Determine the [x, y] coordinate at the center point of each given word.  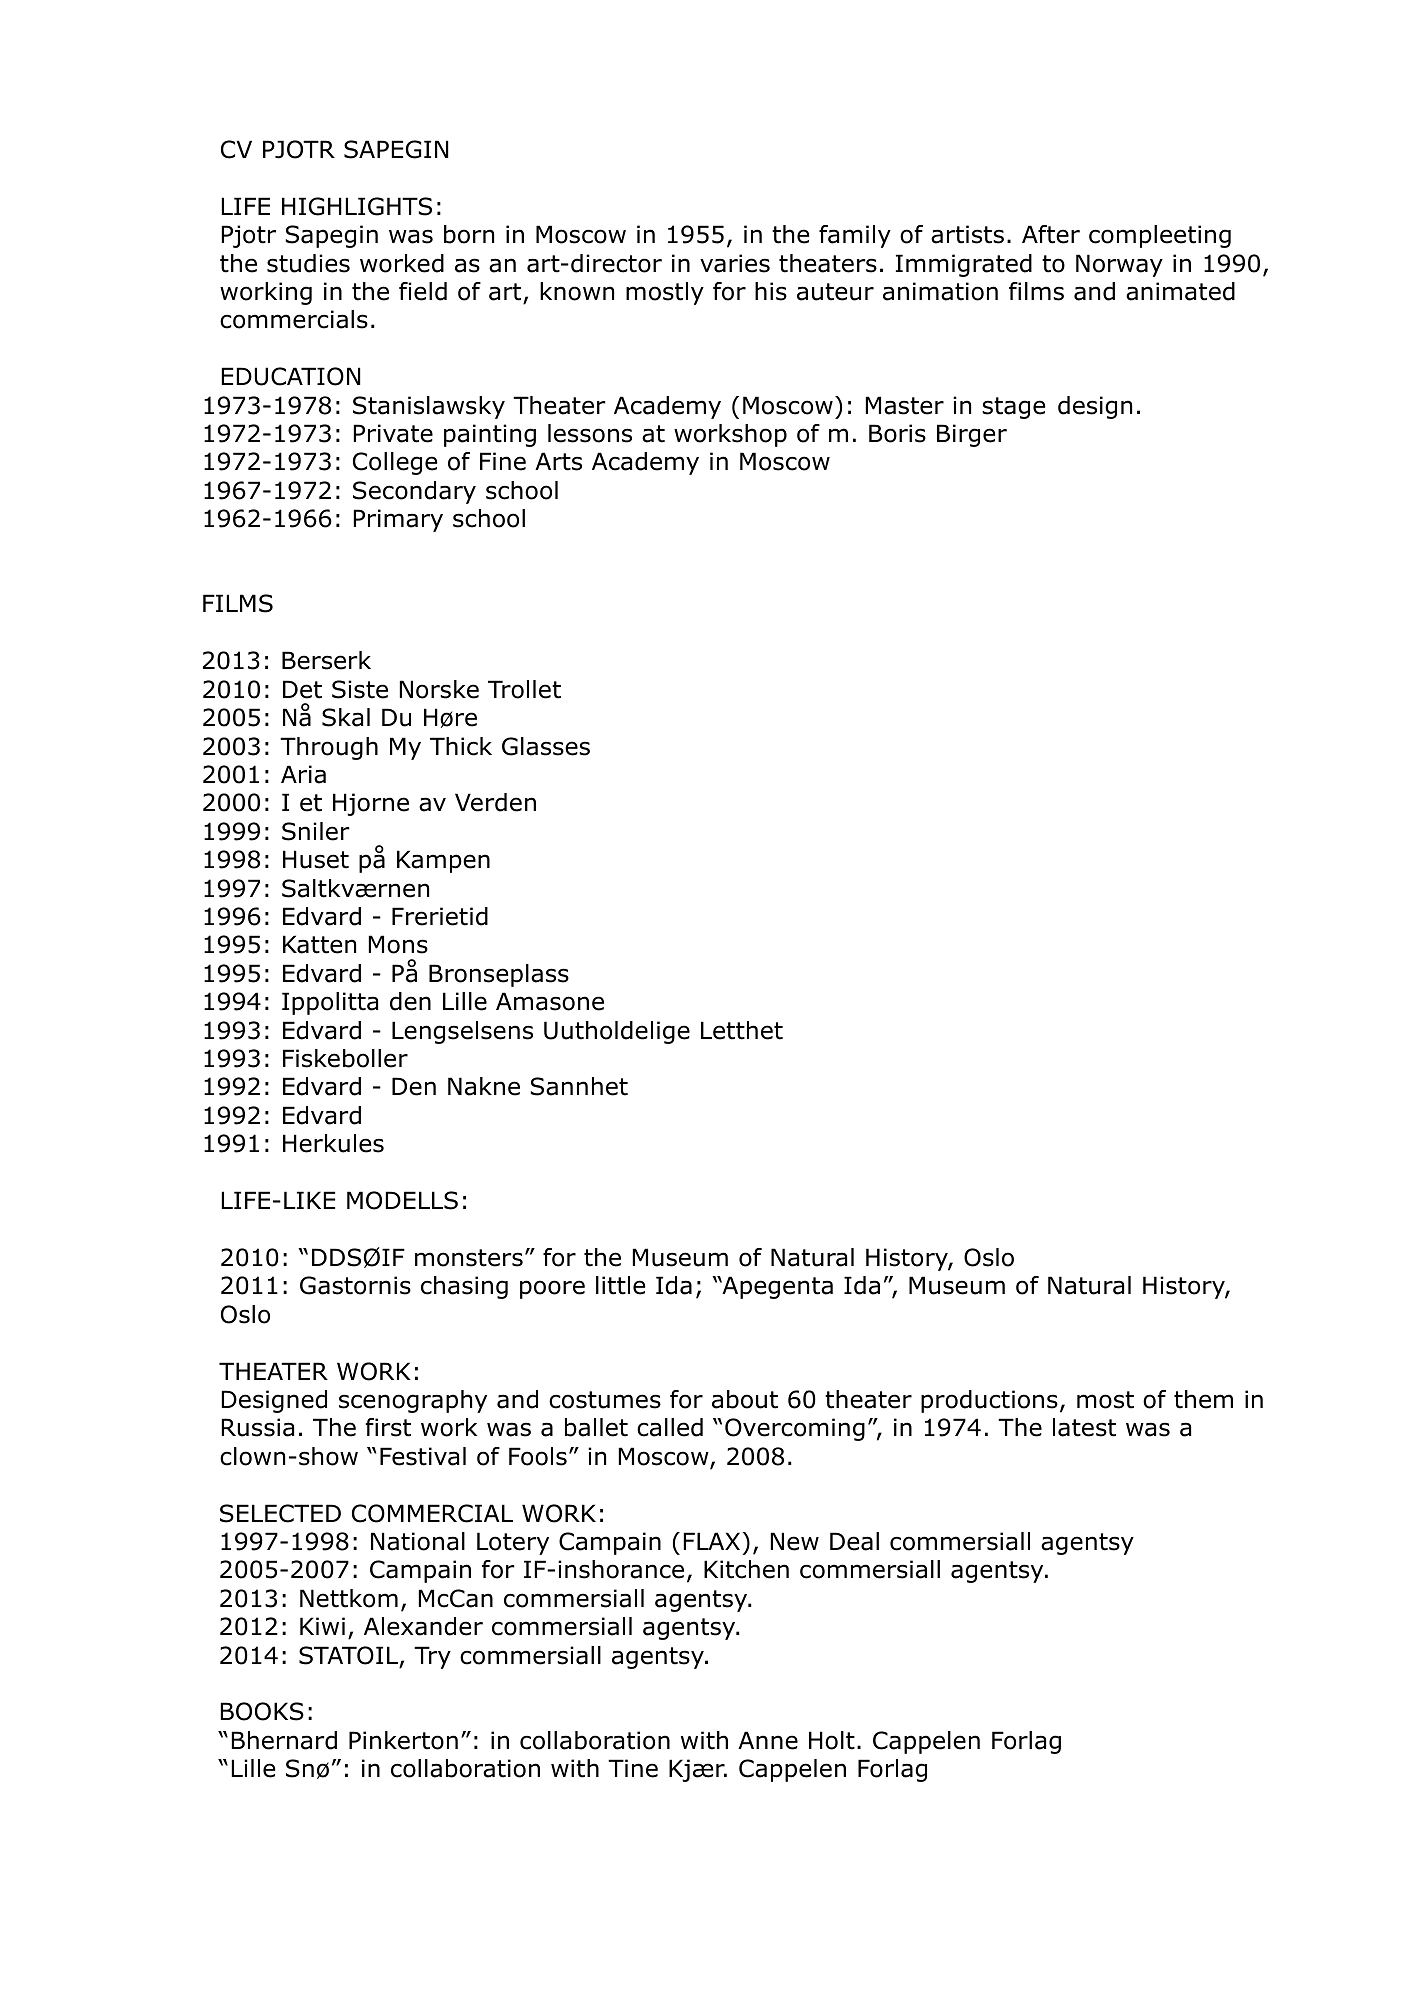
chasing [464, 1287]
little [620, 1285]
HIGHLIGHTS [357, 206]
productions [989, 1401]
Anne [768, 1740]
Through [329, 748]
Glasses [546, 746]
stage [1013, 408]
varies [735, 263]
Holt [832, 1740]
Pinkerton [403, 1740]
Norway [1119, 265]
